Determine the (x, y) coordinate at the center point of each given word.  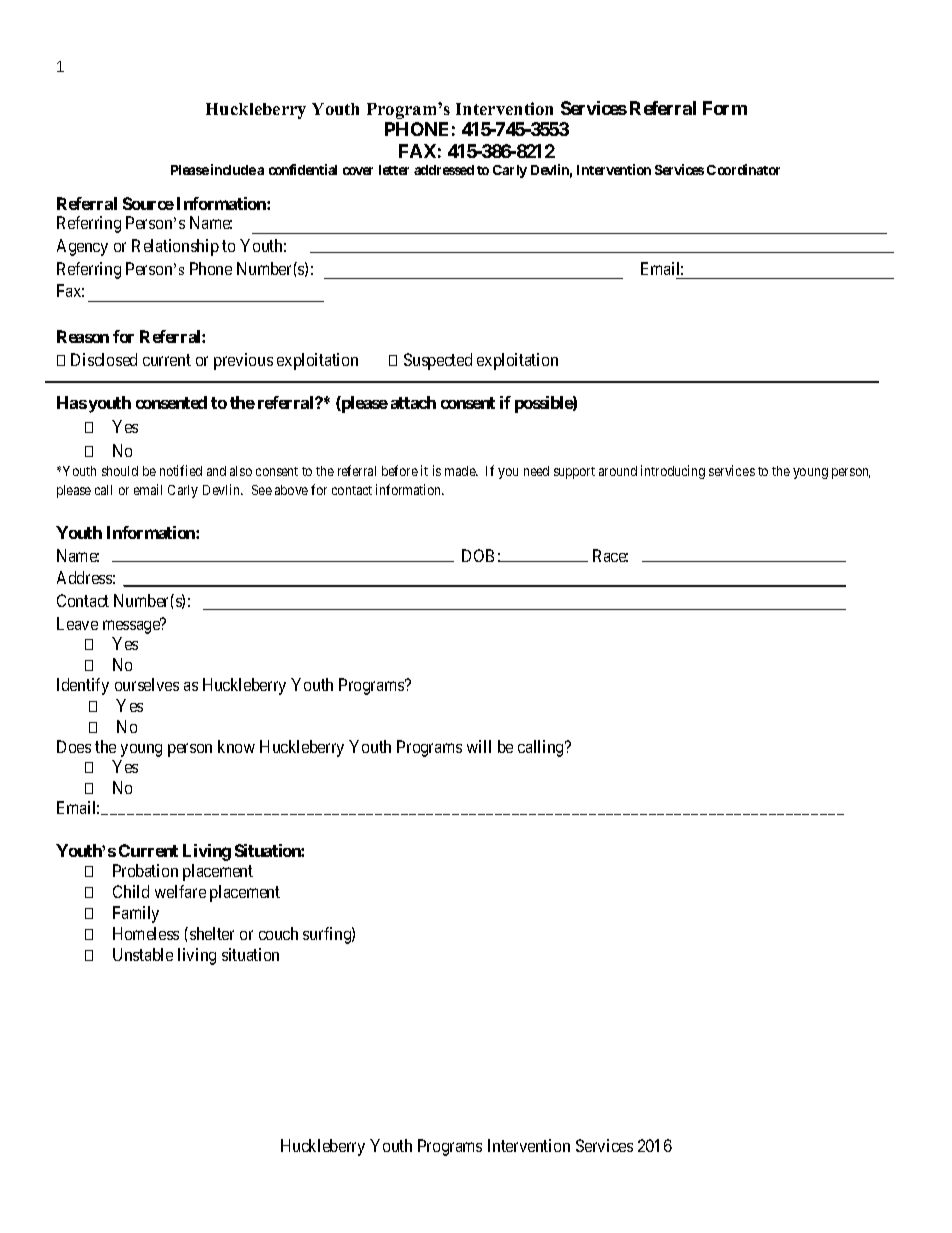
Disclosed (104, 359)
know (236, 746)
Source (148, 203)
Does (74, 746)
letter (394, 170)
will (479, 746)
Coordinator (743, 169)
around (618, 471)
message (132, 627)
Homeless (146, 933)
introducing (673, 472)
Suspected (438, 361)
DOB (478, 555)
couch (278, 933)
